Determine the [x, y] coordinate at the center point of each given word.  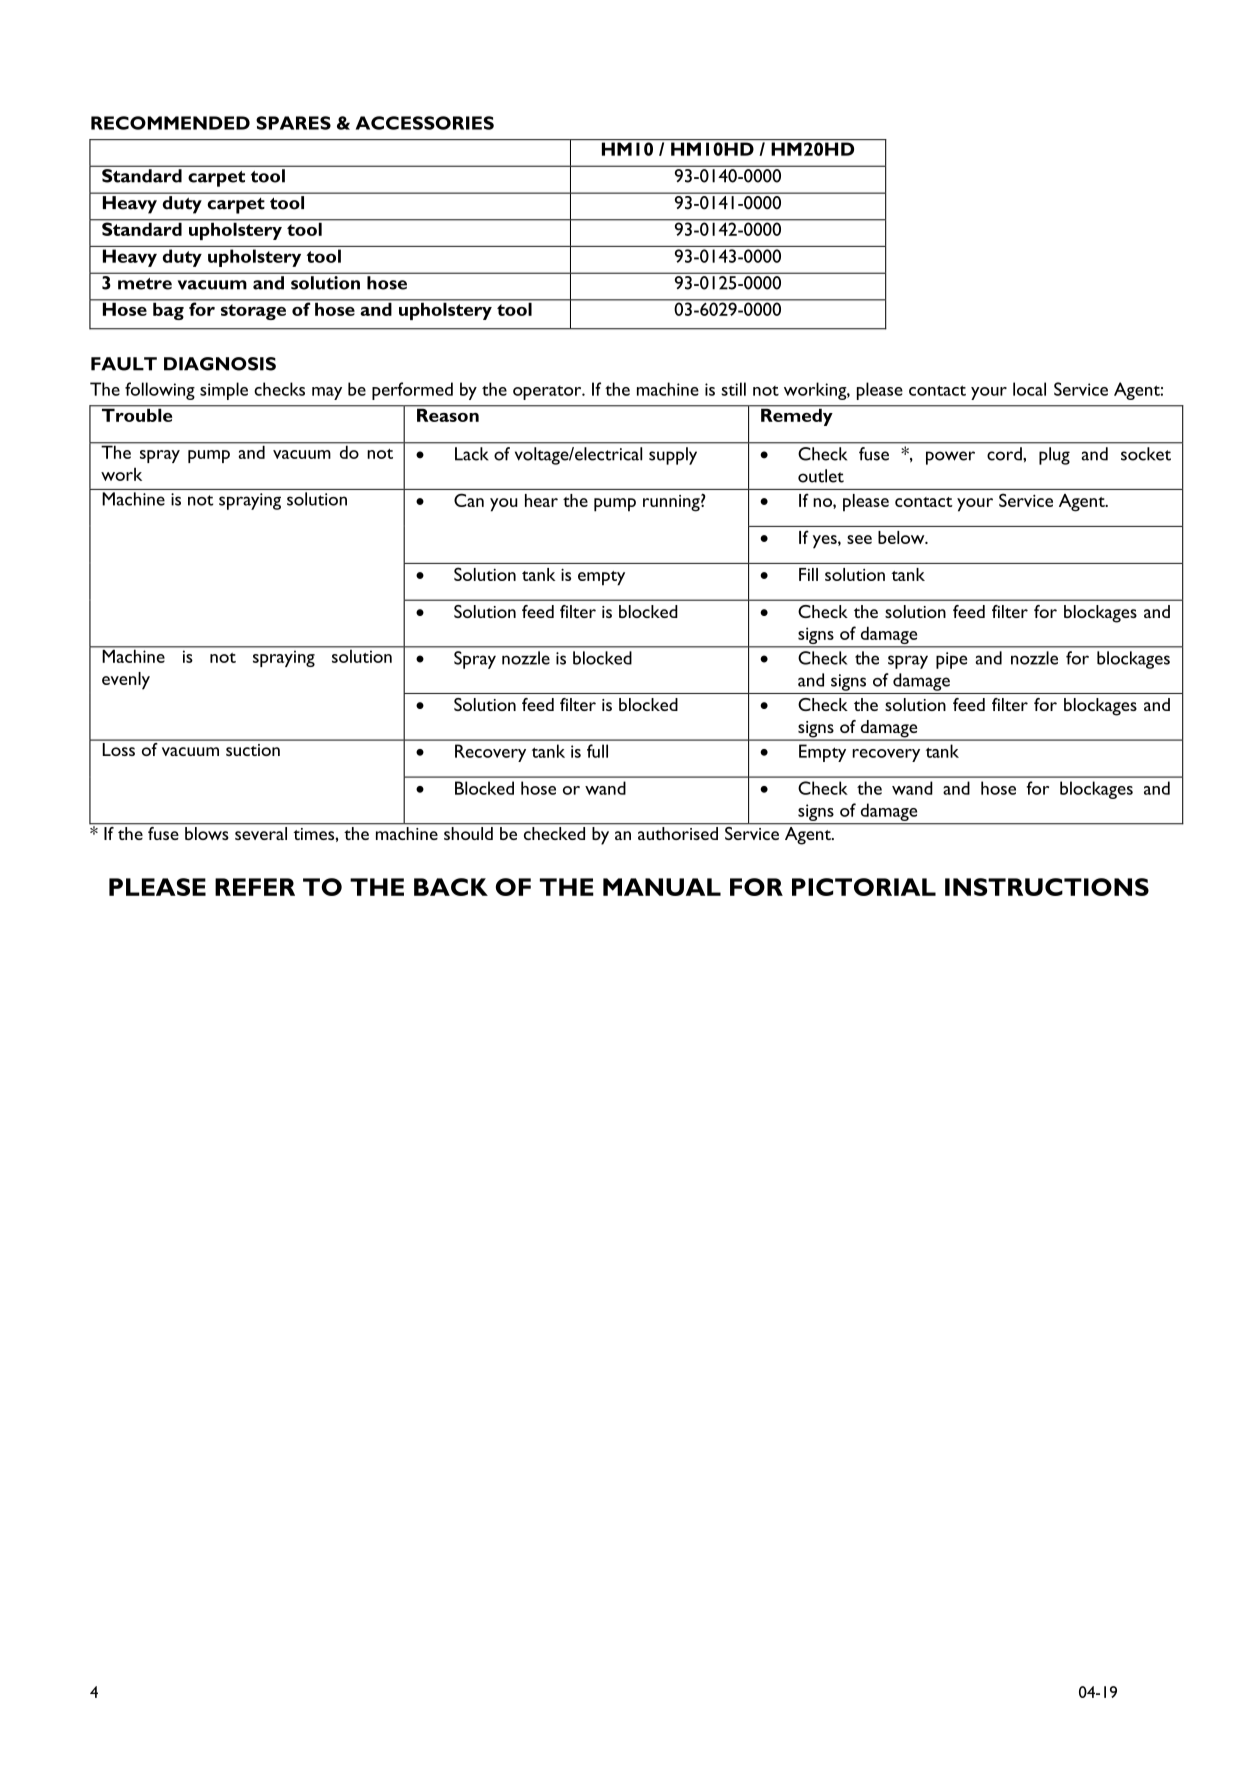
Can [469, 500]
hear [541, 500]
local [1029, 389]
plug [1054, 456]
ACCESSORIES [425, 123]
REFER [255, 887]
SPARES [293, 123]
